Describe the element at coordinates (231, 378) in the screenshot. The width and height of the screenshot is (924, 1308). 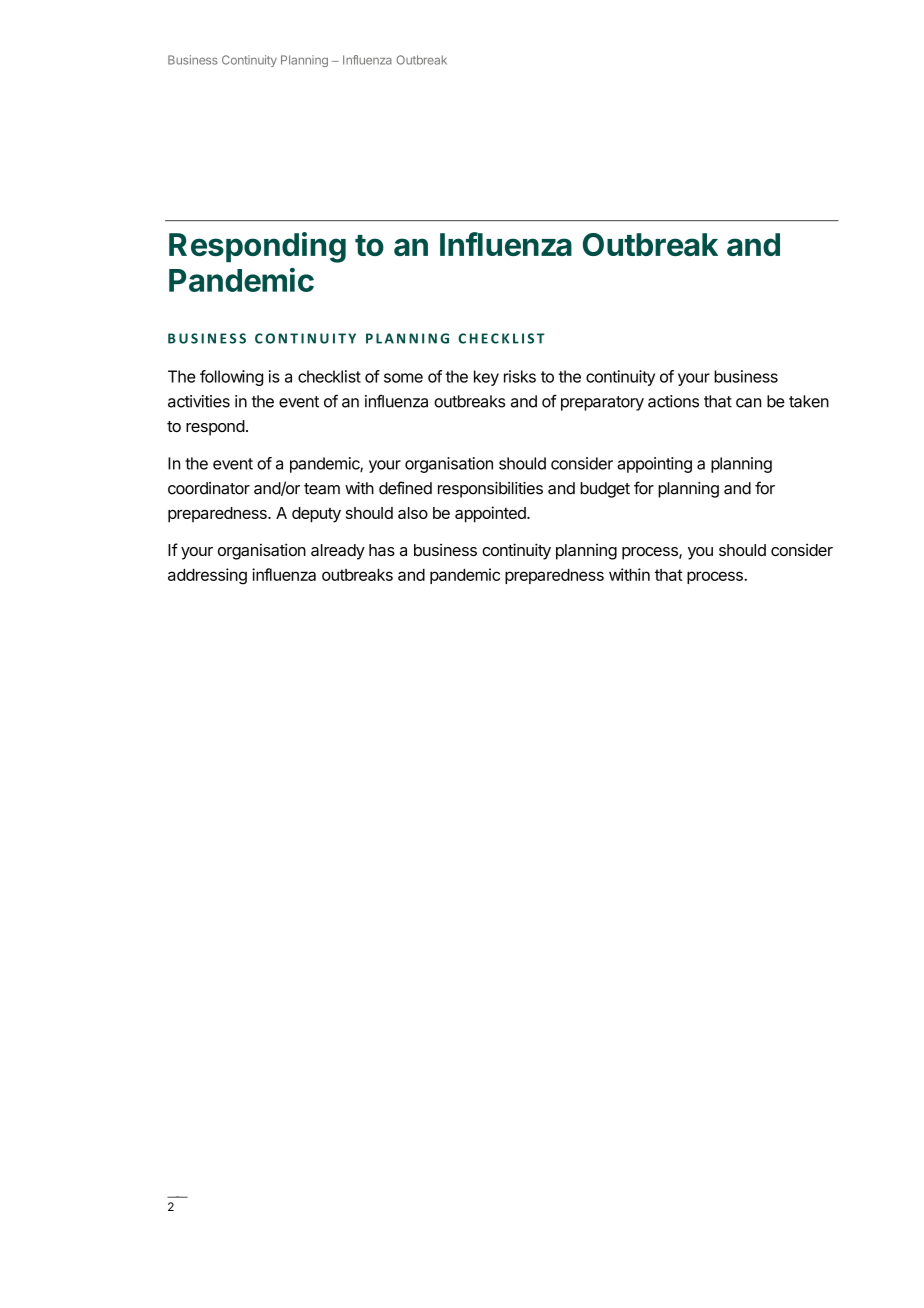
I see `following` at that location.
